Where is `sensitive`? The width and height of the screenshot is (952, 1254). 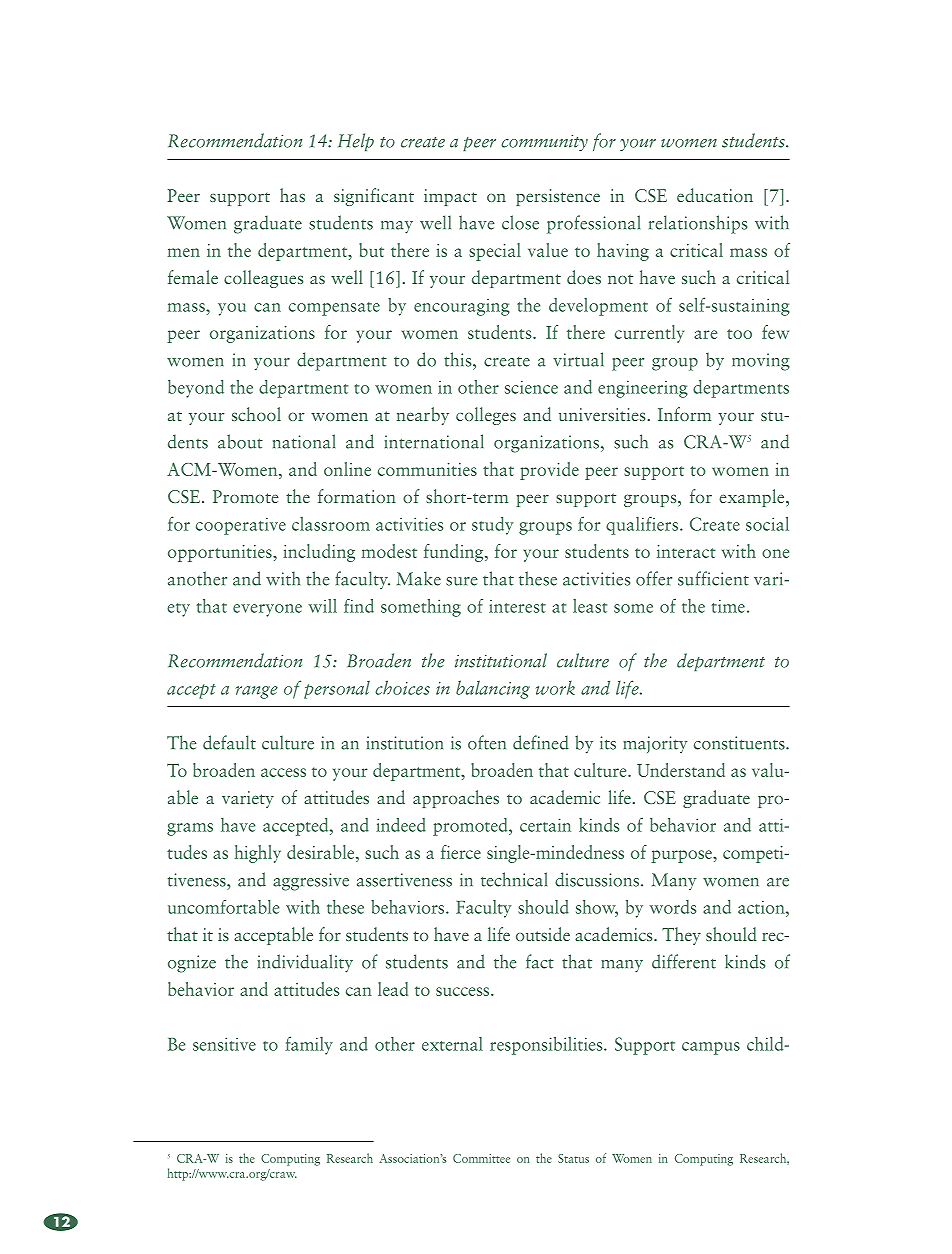 sensitive is located at coordinates (224, 1044).
